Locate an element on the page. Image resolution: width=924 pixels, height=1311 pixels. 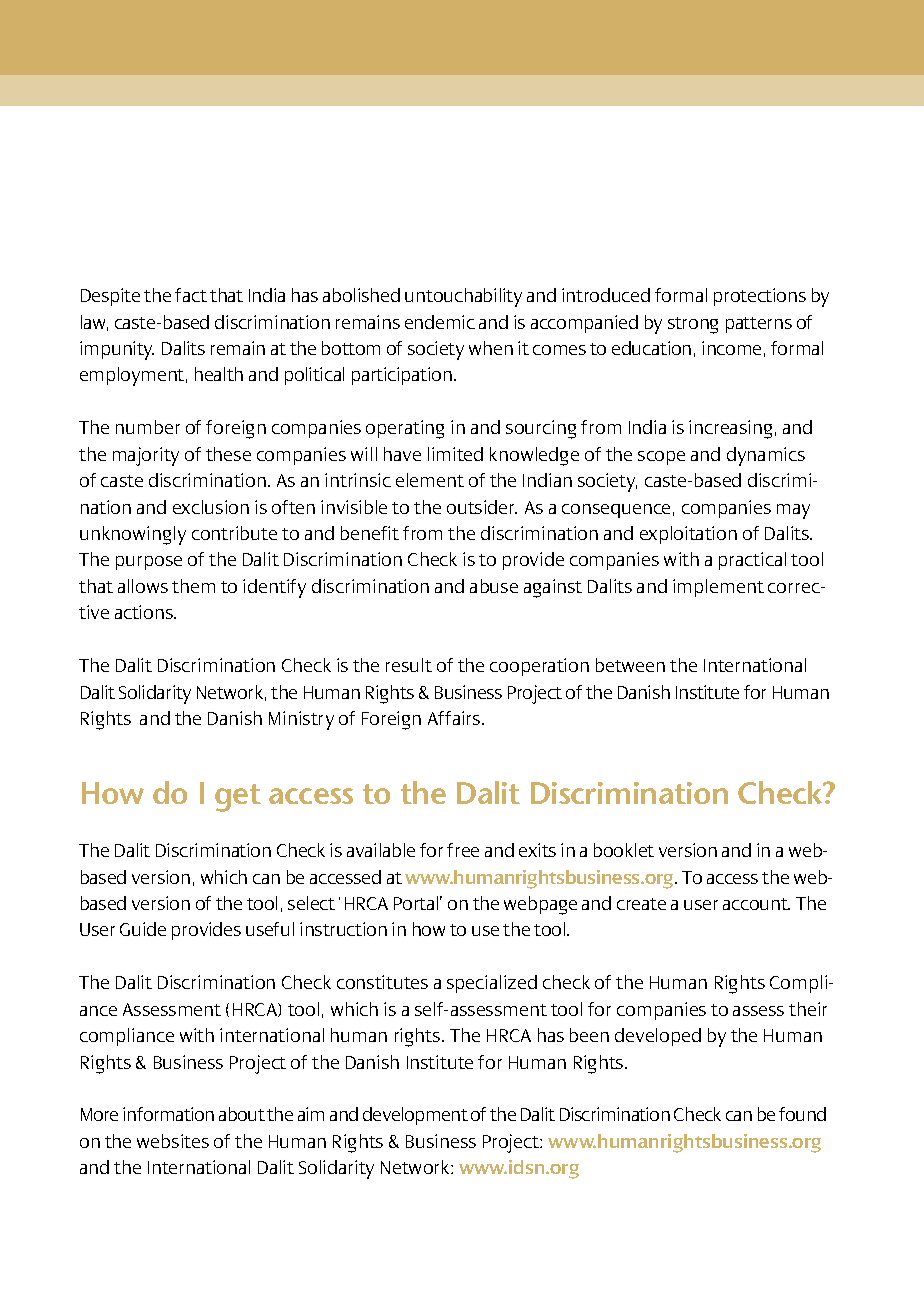
implement is located at coordinates (718, 588).
